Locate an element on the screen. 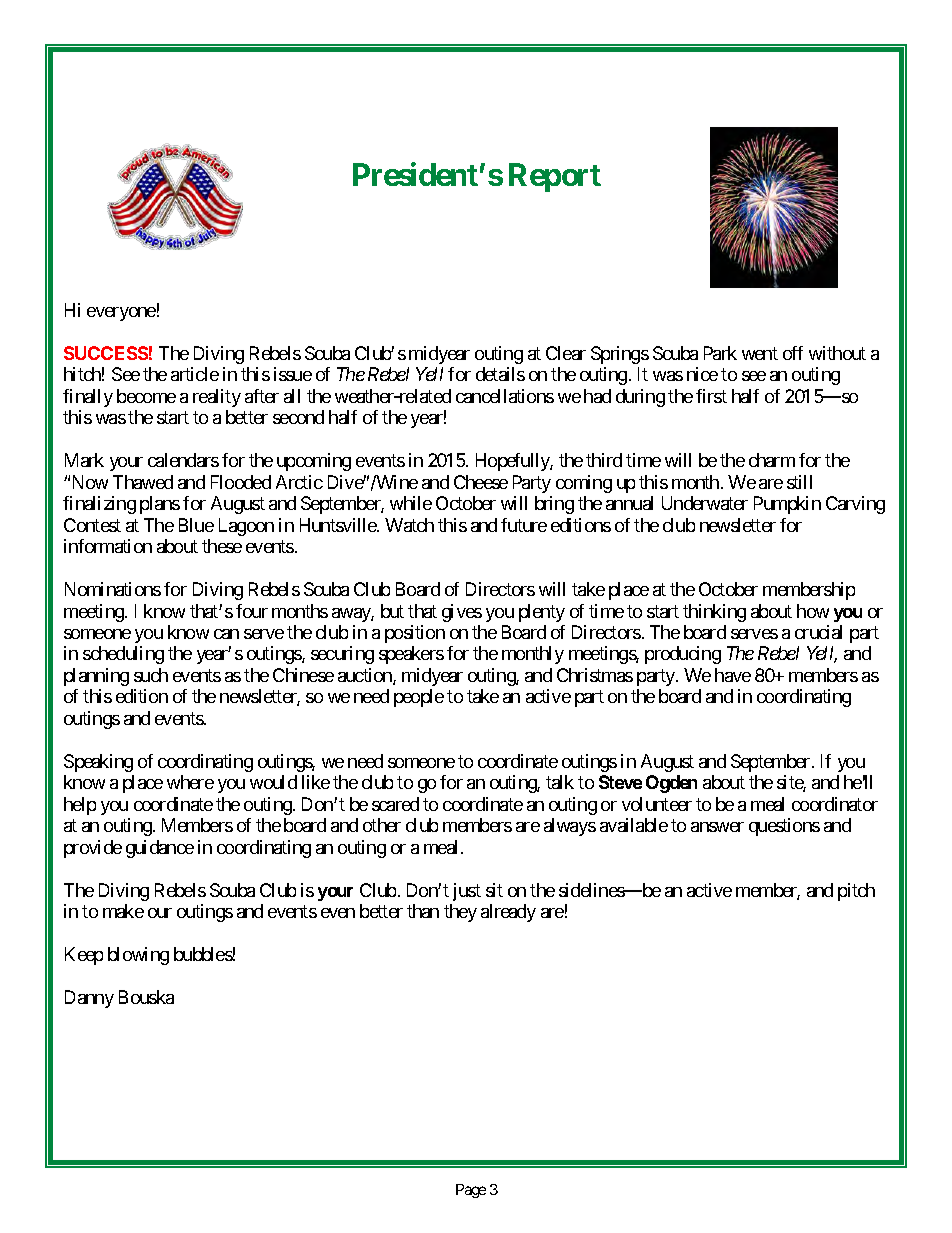 Image resolution: width=952 pixels, height=1233 pixels. Danny is located at coordinates (89, 999).
